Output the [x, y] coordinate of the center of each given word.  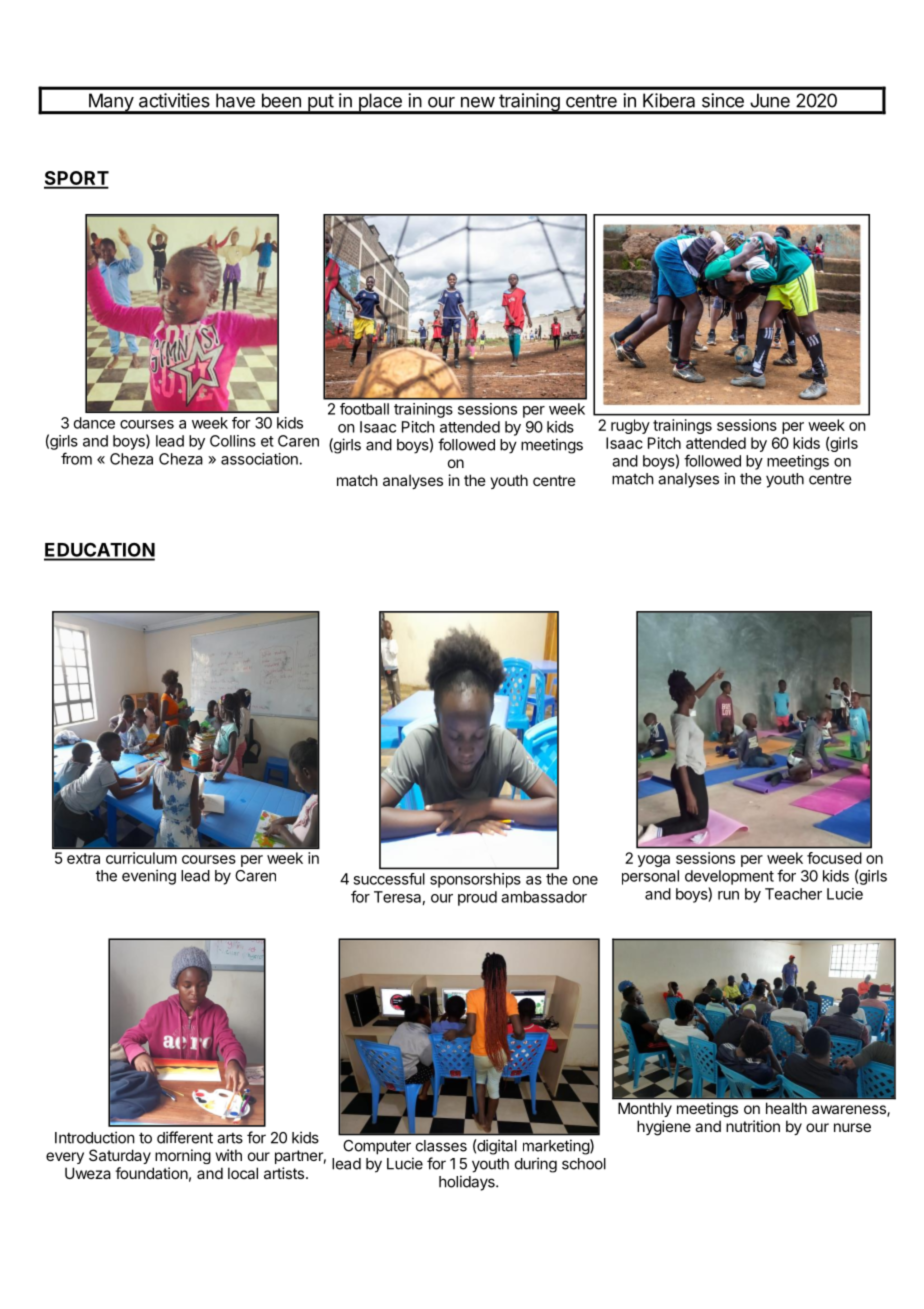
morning [183, 1156]
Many [110, 103]
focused [834, 858]
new [478, 102]
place [380, 103]
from [76, 458]
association [260, 459]
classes [441, 1146]
